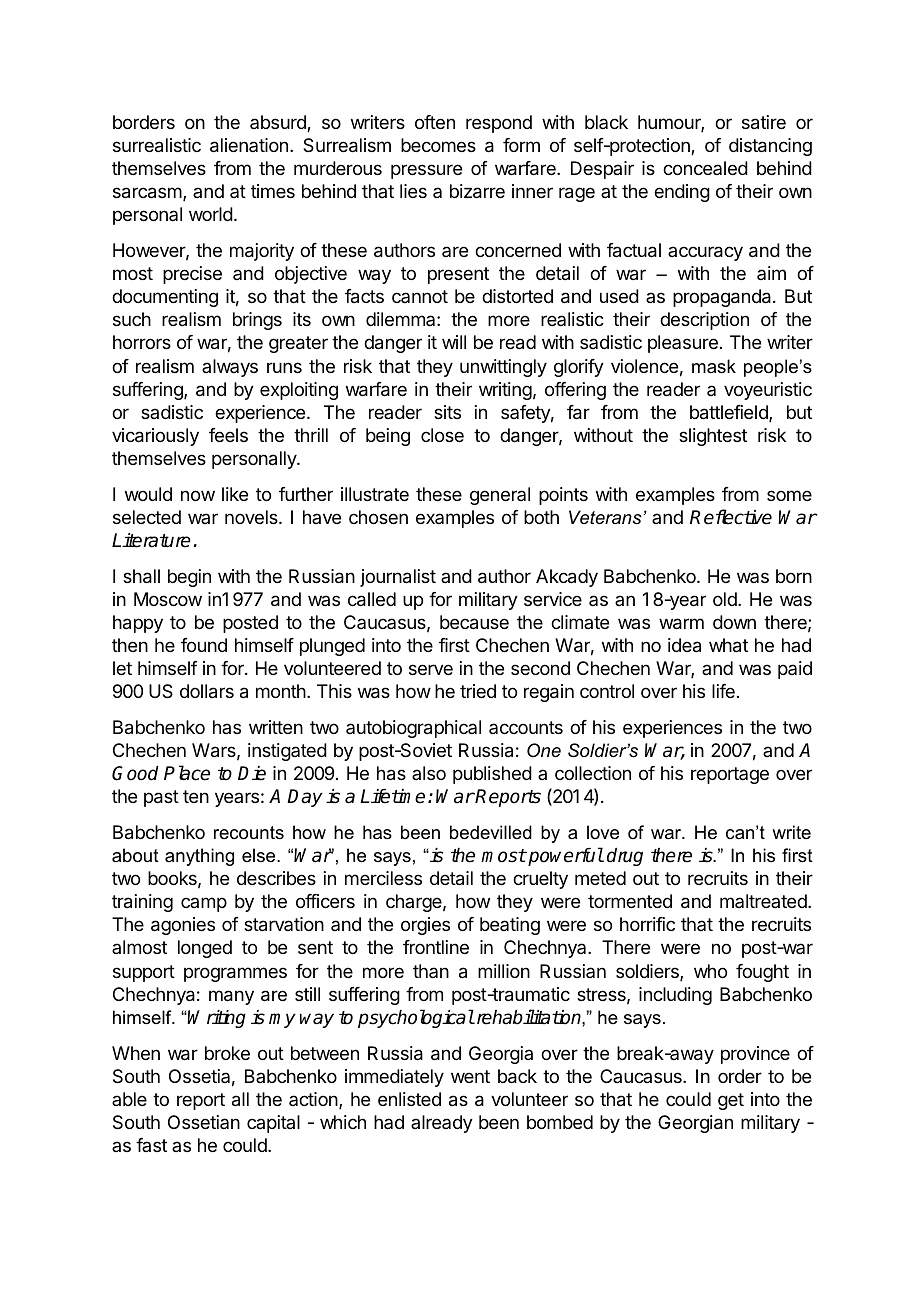  What do you see at coordinates (183, 926) in the image?
I see `agonies` at bounding box center [183, 926].
